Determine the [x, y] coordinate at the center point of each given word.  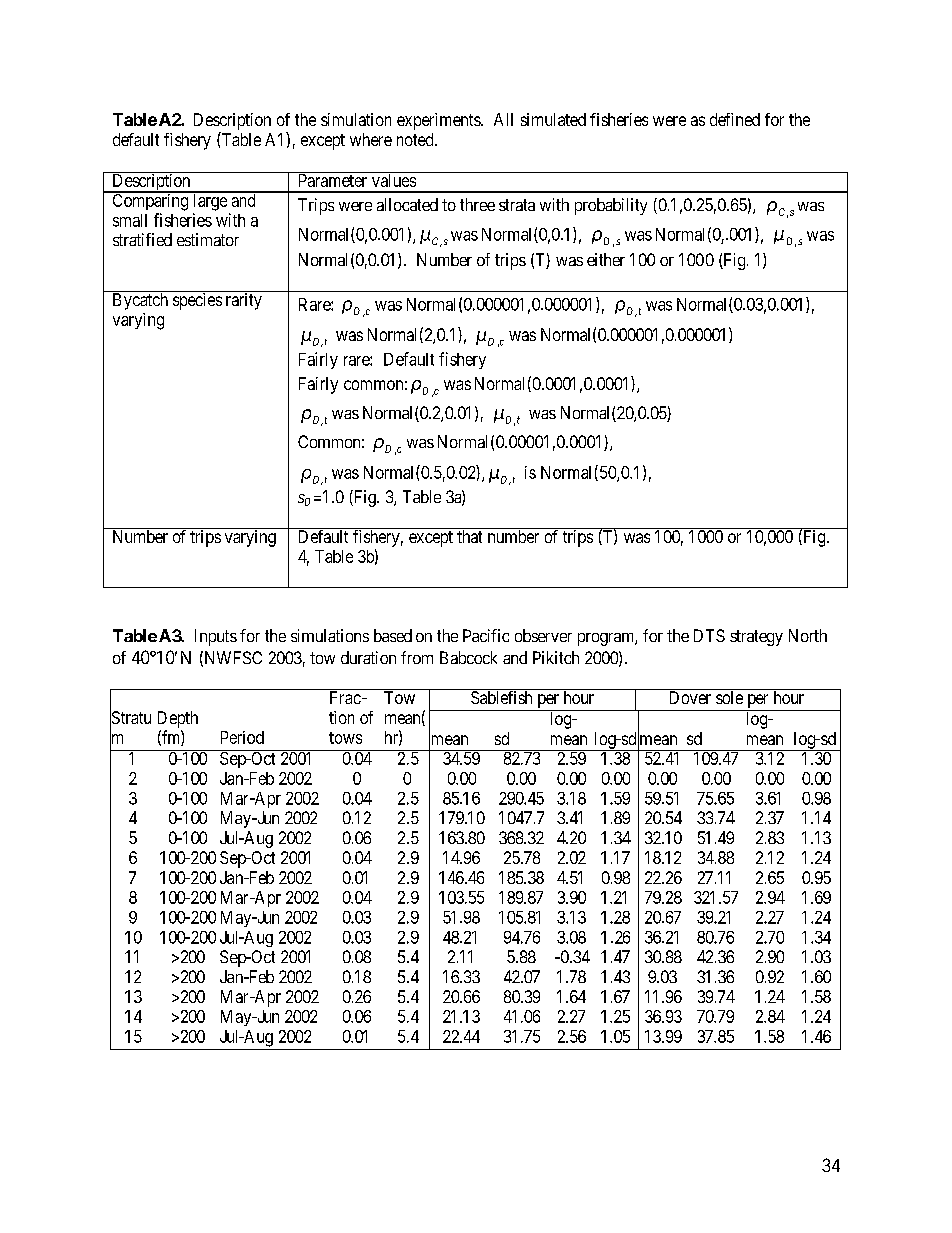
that [469, 536]
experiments [439, 121]
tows [345, 738]
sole [729, 697]
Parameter [333, 180]
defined [735, 119]
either [606, 259]
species [196, 300]
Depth [178, 719]
